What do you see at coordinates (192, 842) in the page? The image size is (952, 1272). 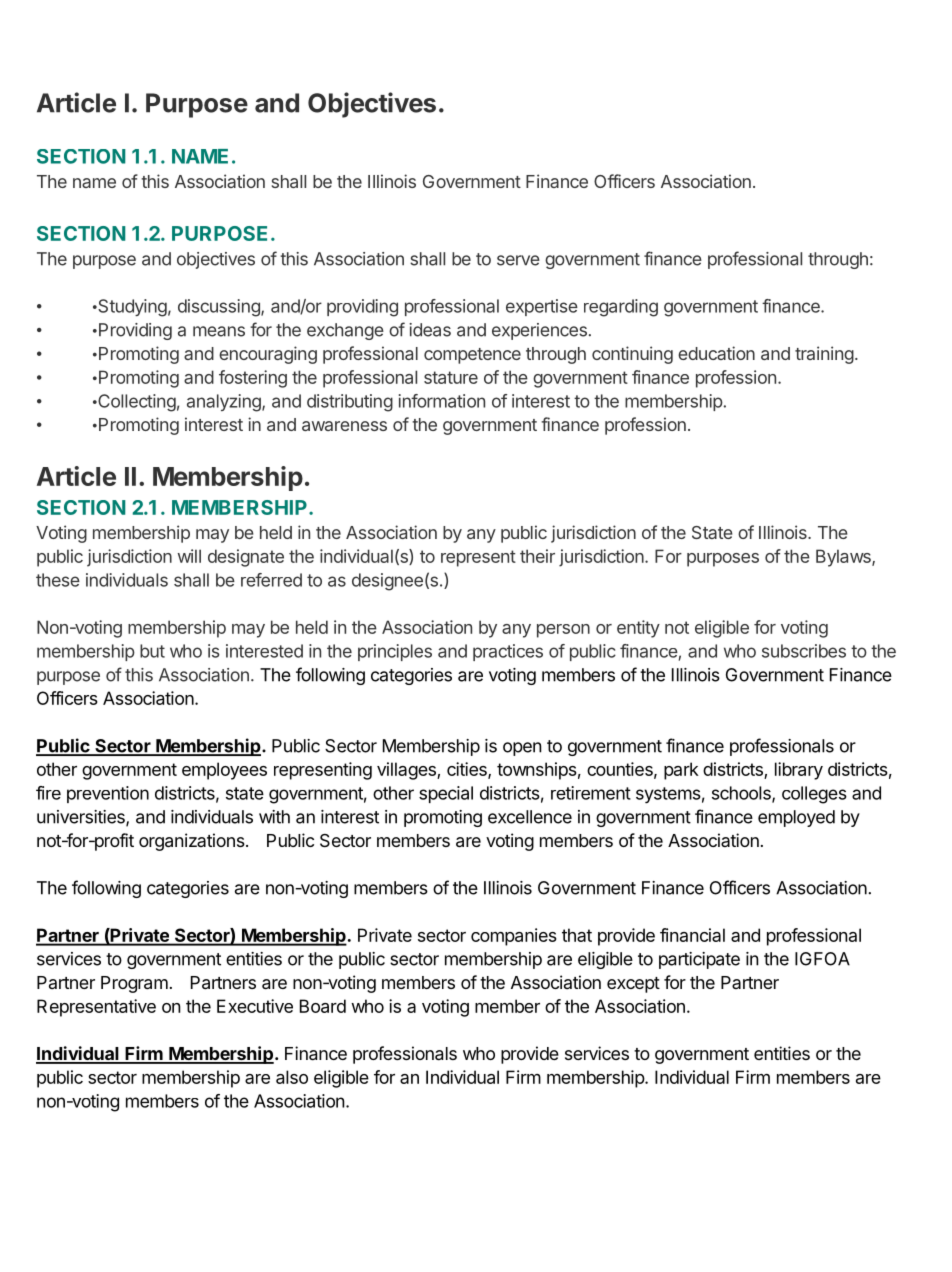 I see `organizations` at bounding box center [192, 842].
